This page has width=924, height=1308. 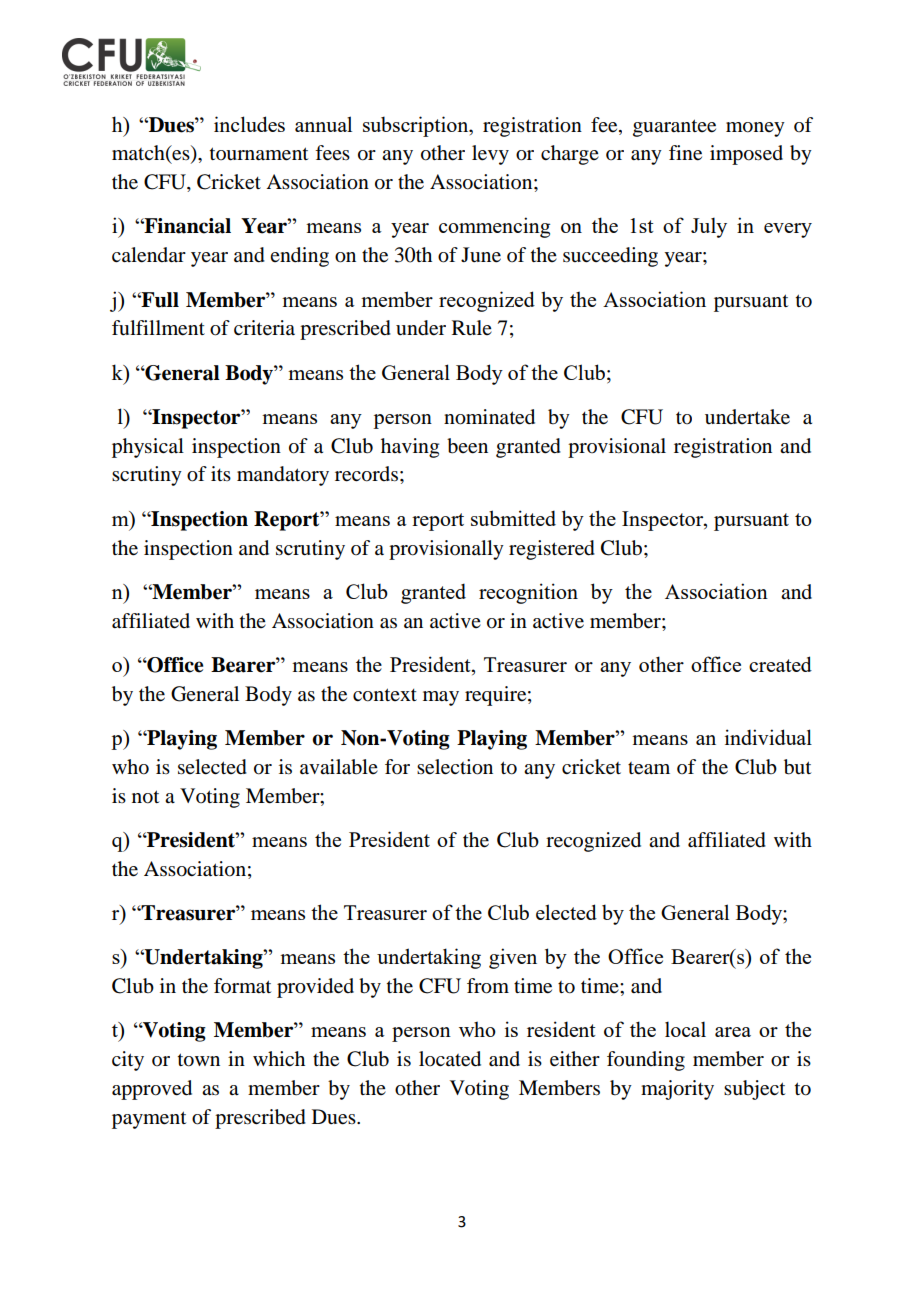 I want to click on registered, so click(x=552, y=550).
